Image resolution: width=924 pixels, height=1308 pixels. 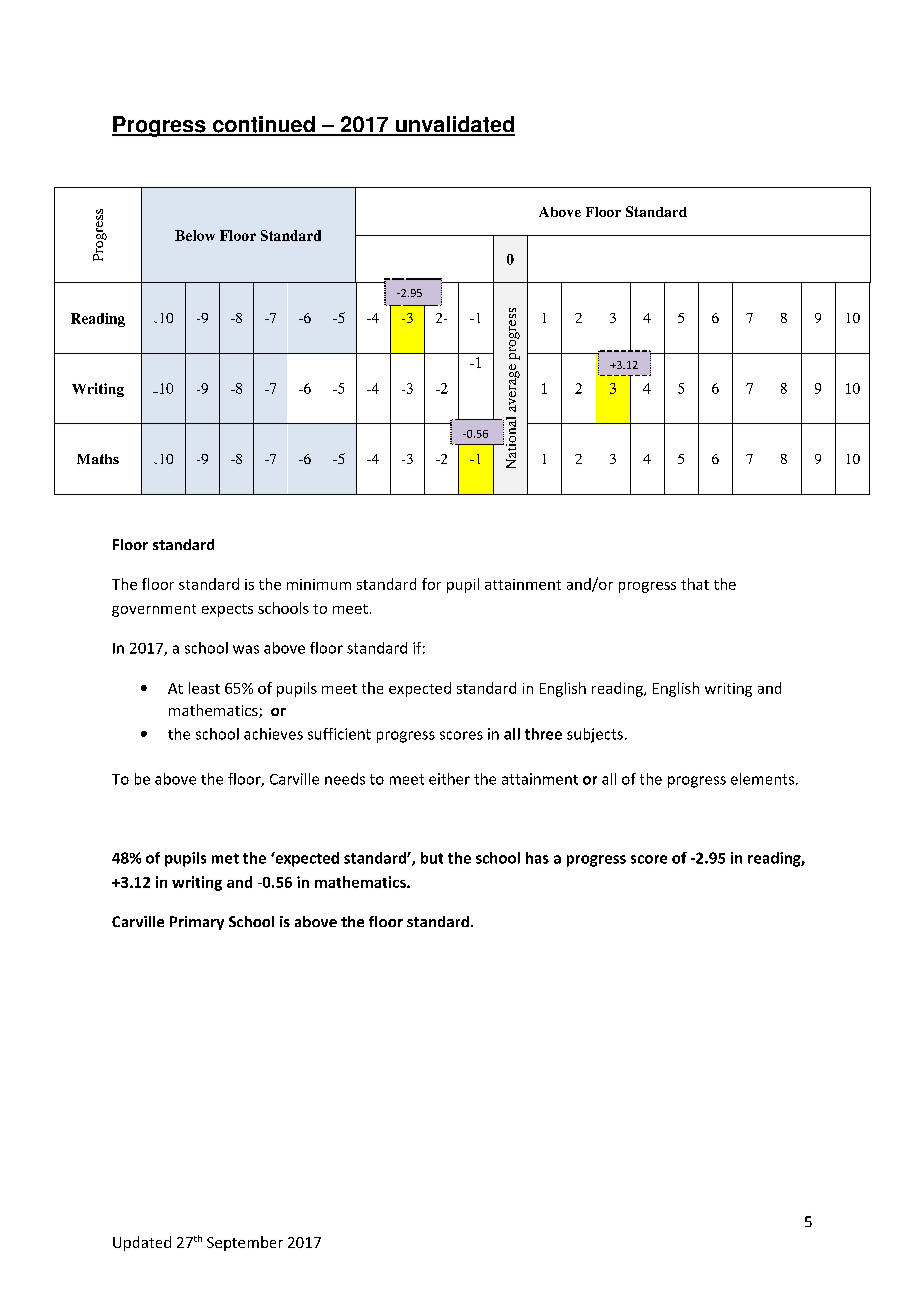 I want to click on subjects, so click(x=595, y=735).
